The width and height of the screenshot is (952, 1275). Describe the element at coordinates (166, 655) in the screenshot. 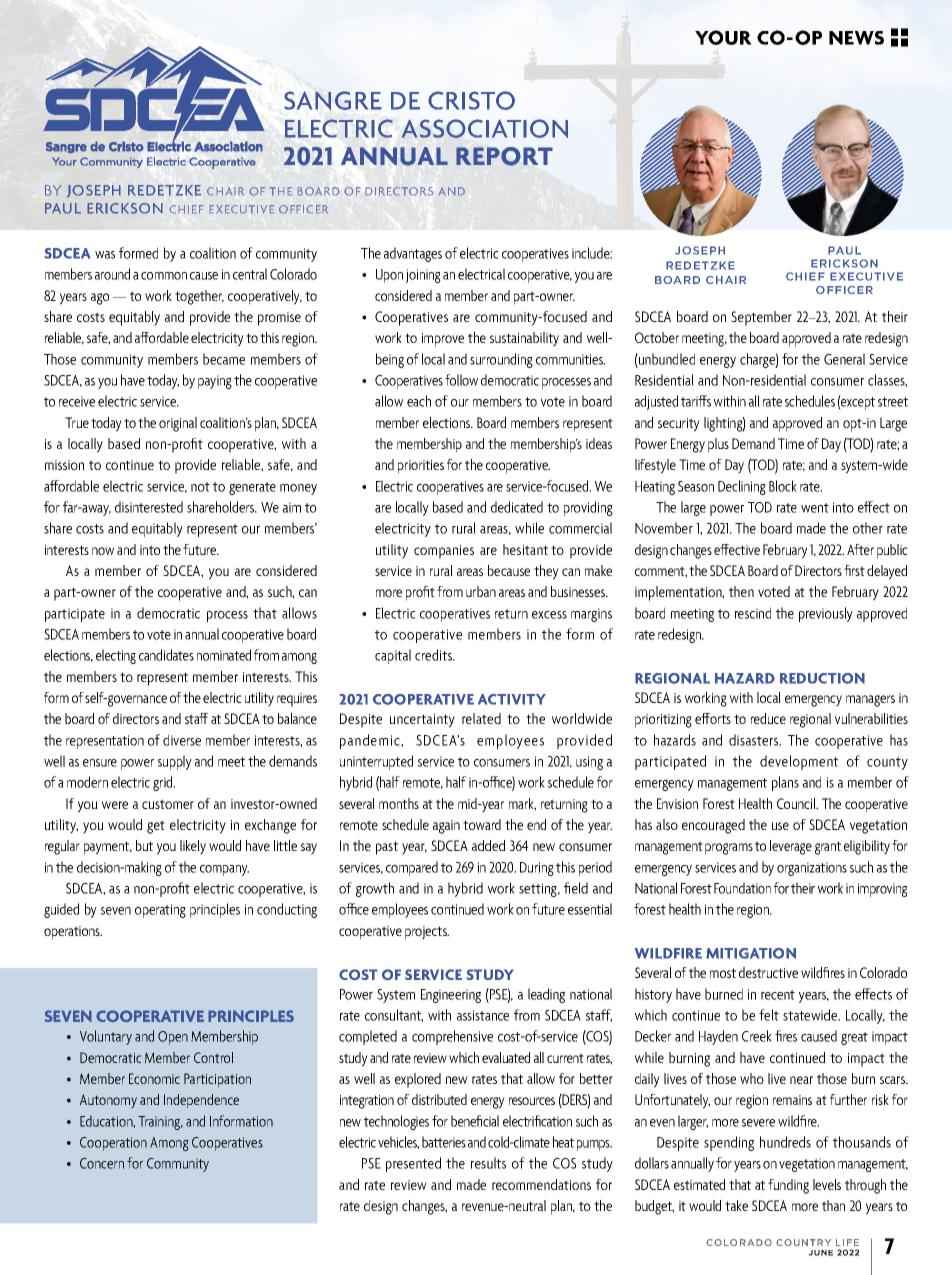

I see `candidates` at that location.
